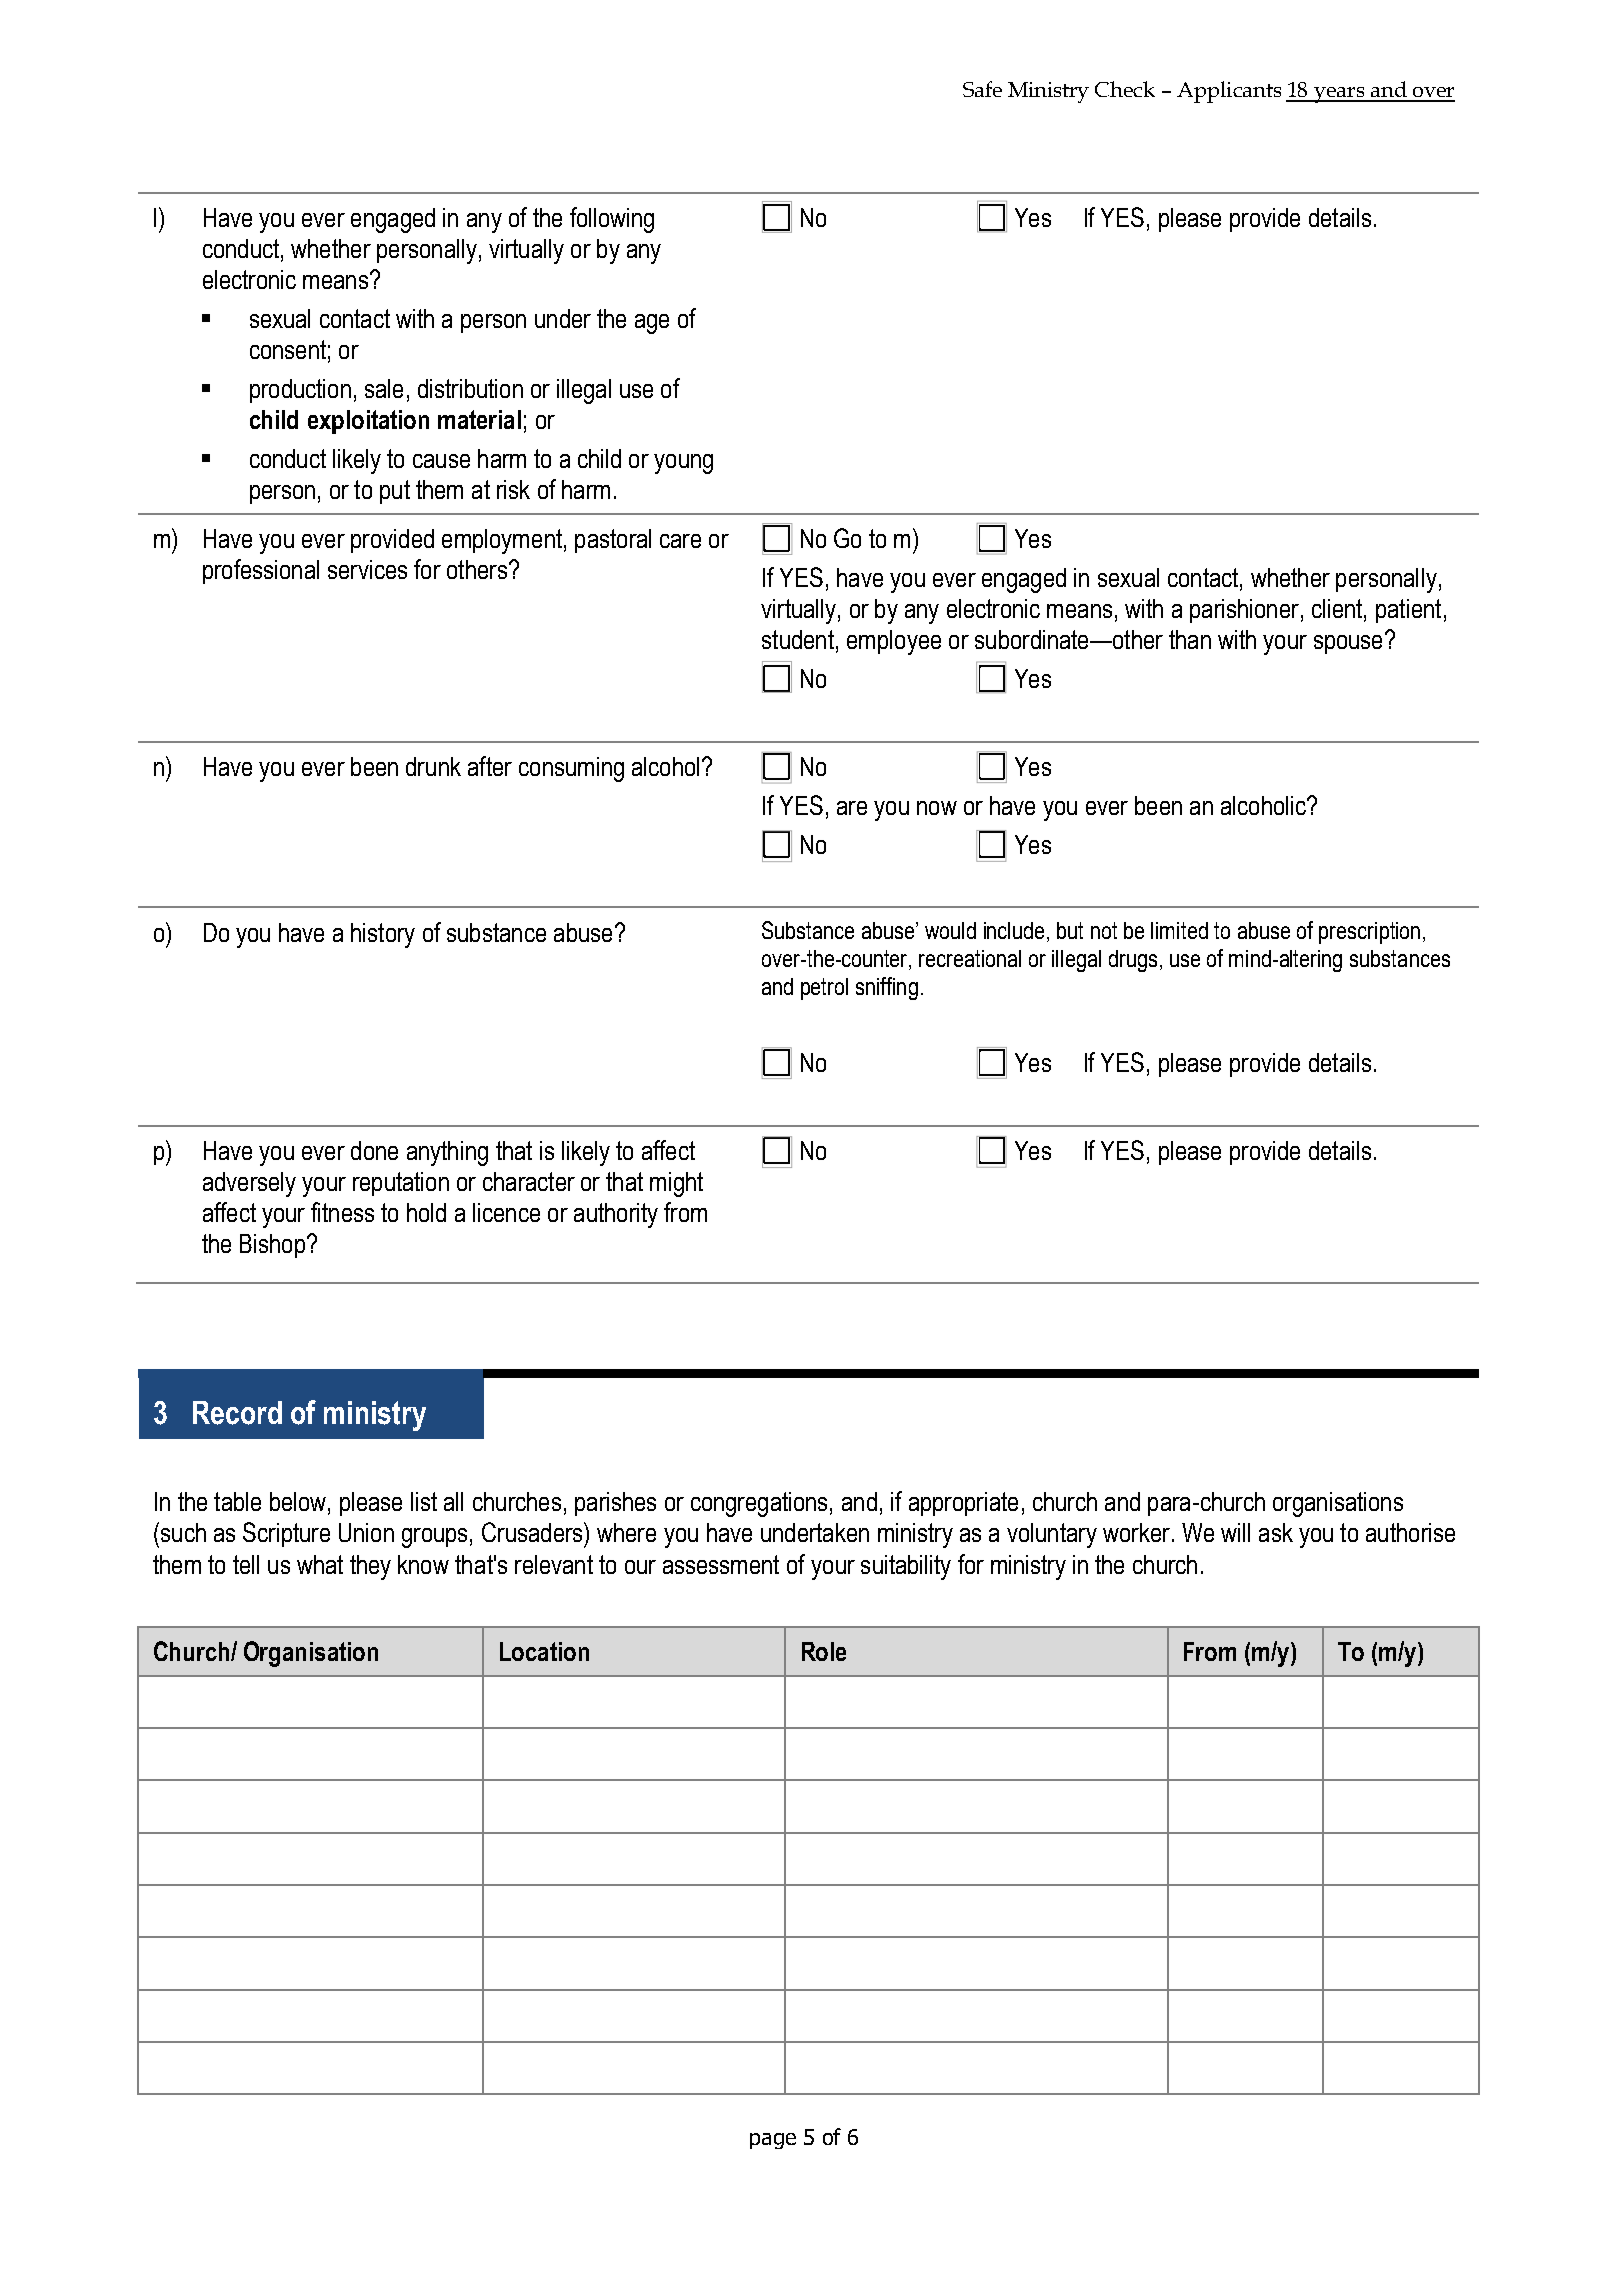  Describe the element at coordinates (824, 1651) in the image. I see `Role` at that location.
